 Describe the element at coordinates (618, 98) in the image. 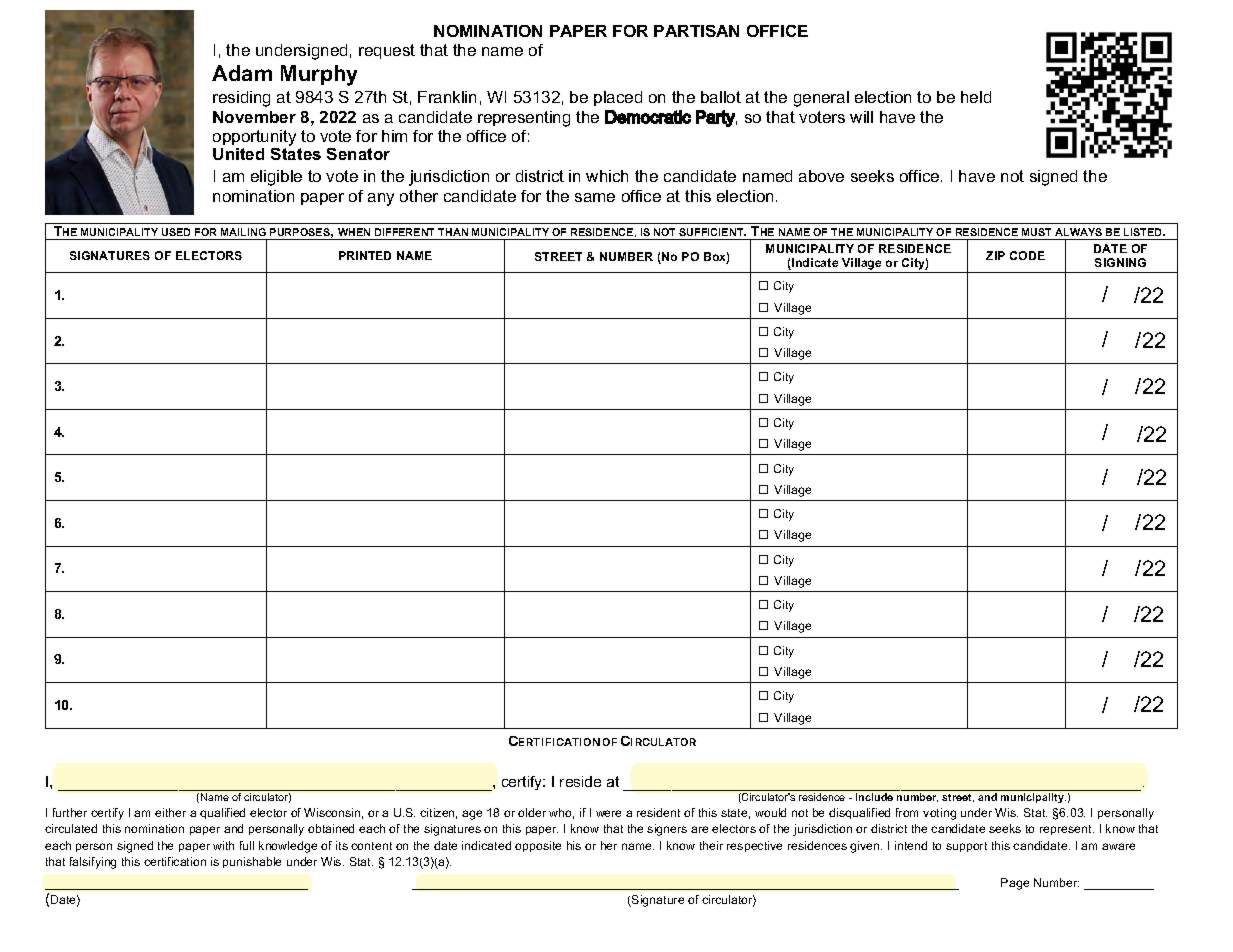

I see `placed` at that location.
